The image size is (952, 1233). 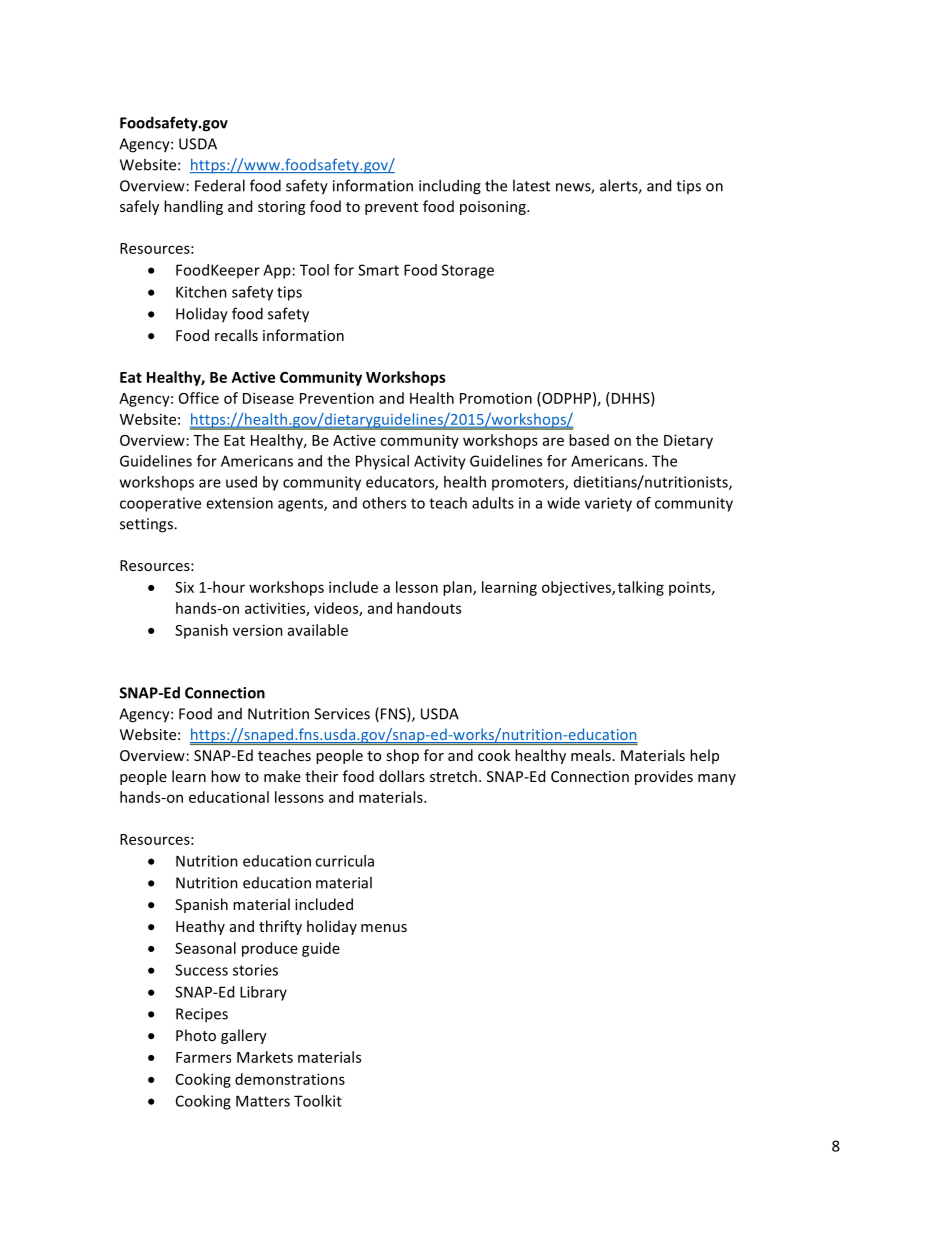 What do you see at coordinates (453, 776) in the screenshot?
I see `stretch` at bounding box center [453, 776].
